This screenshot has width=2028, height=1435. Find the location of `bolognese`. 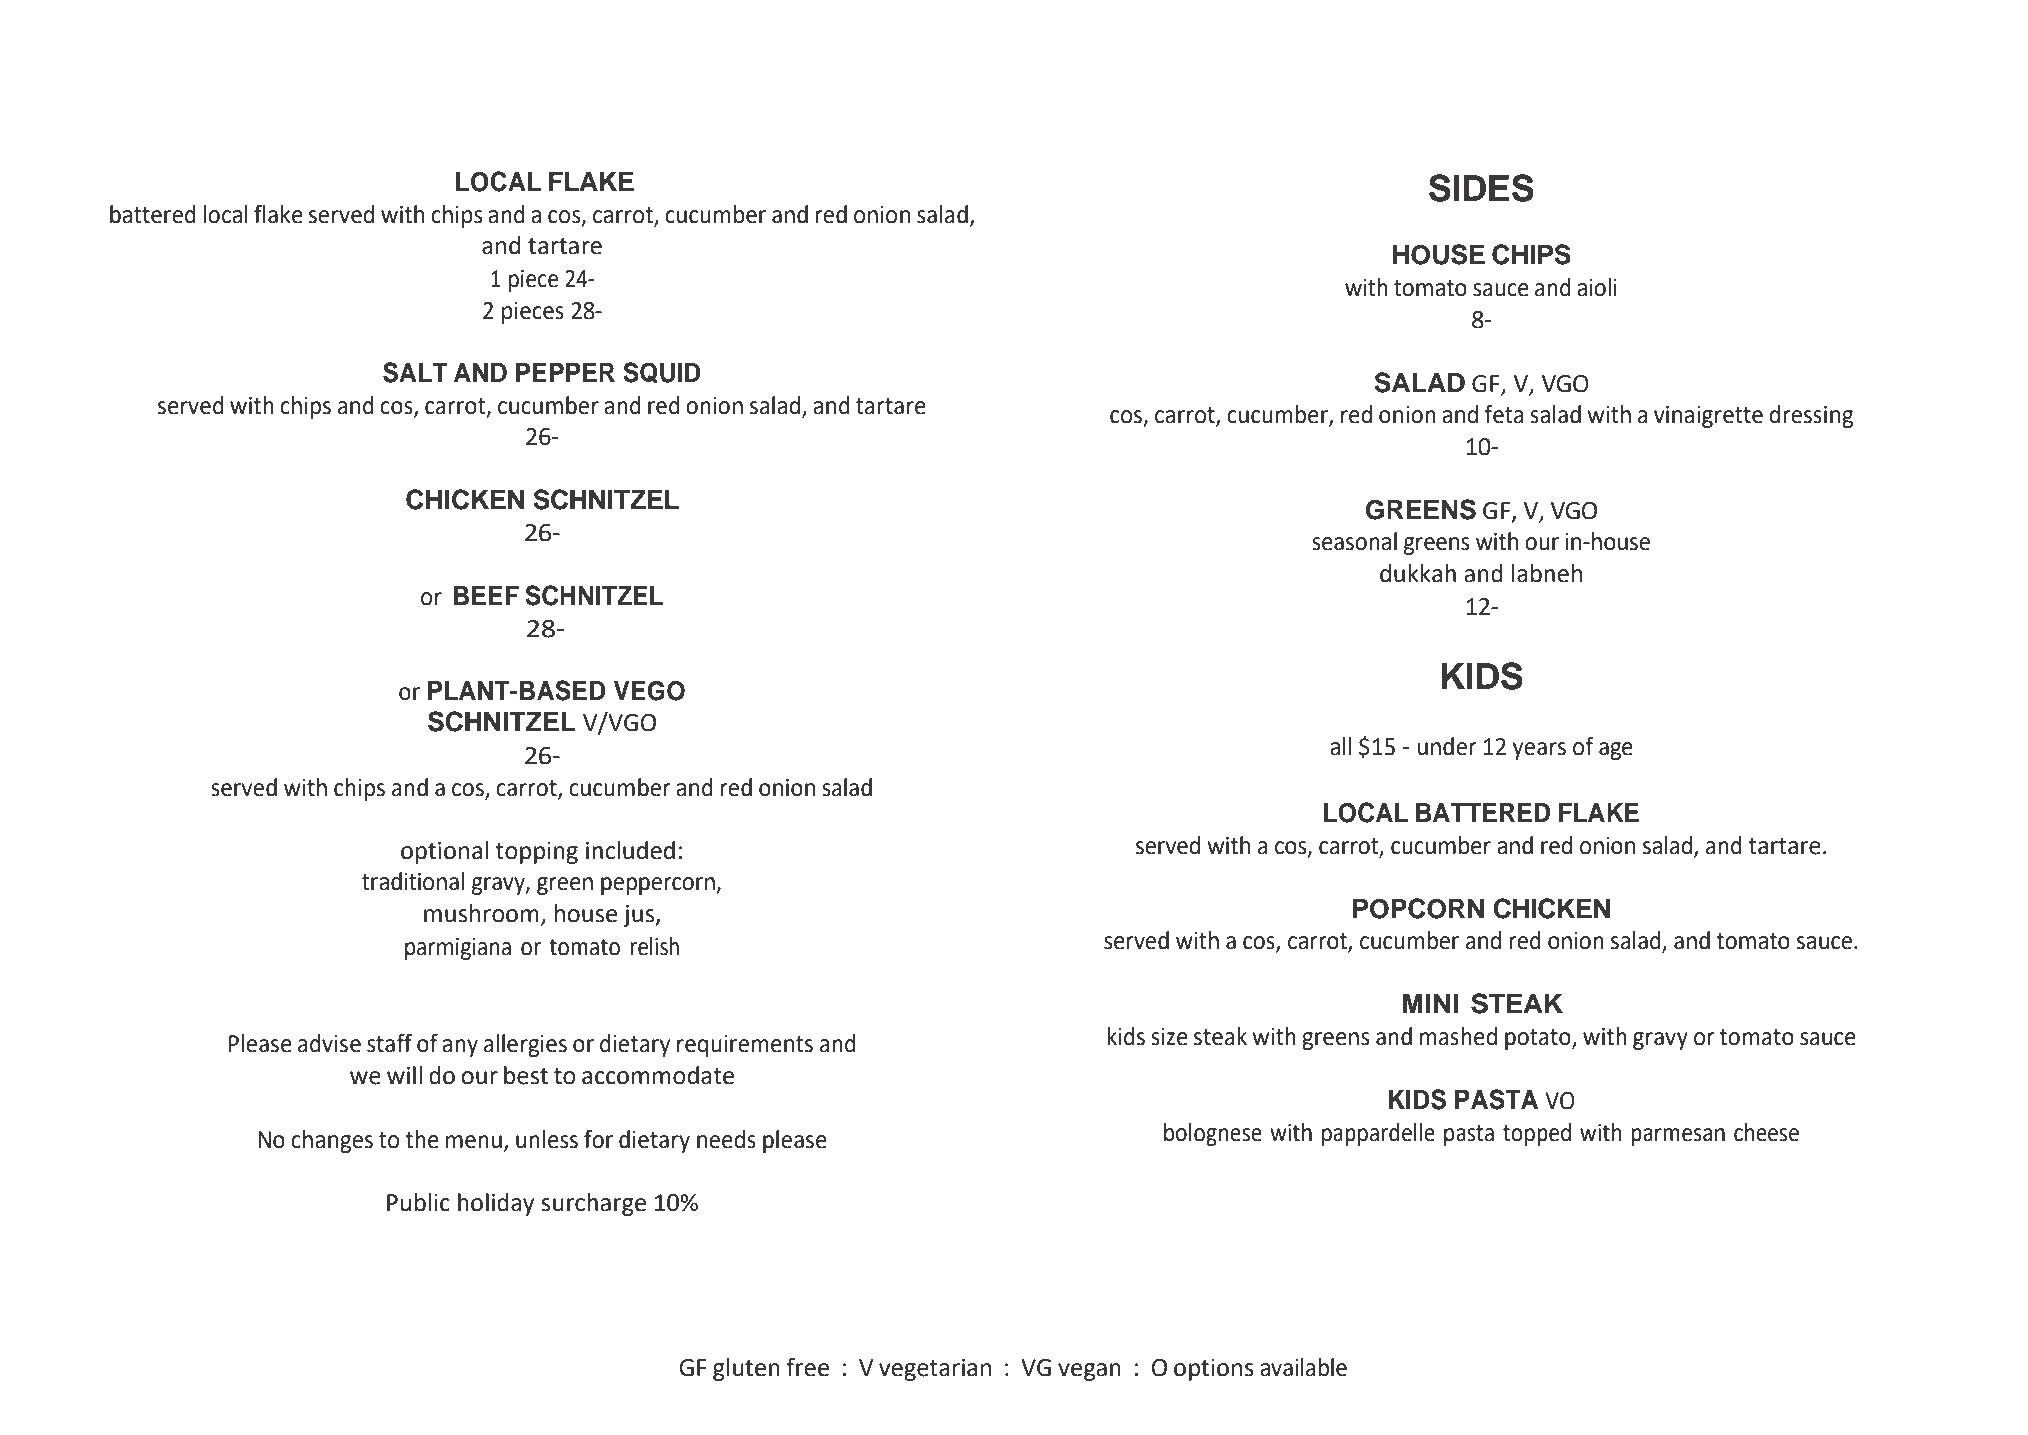

bolognese is located at coordinates (1213, 1134).
